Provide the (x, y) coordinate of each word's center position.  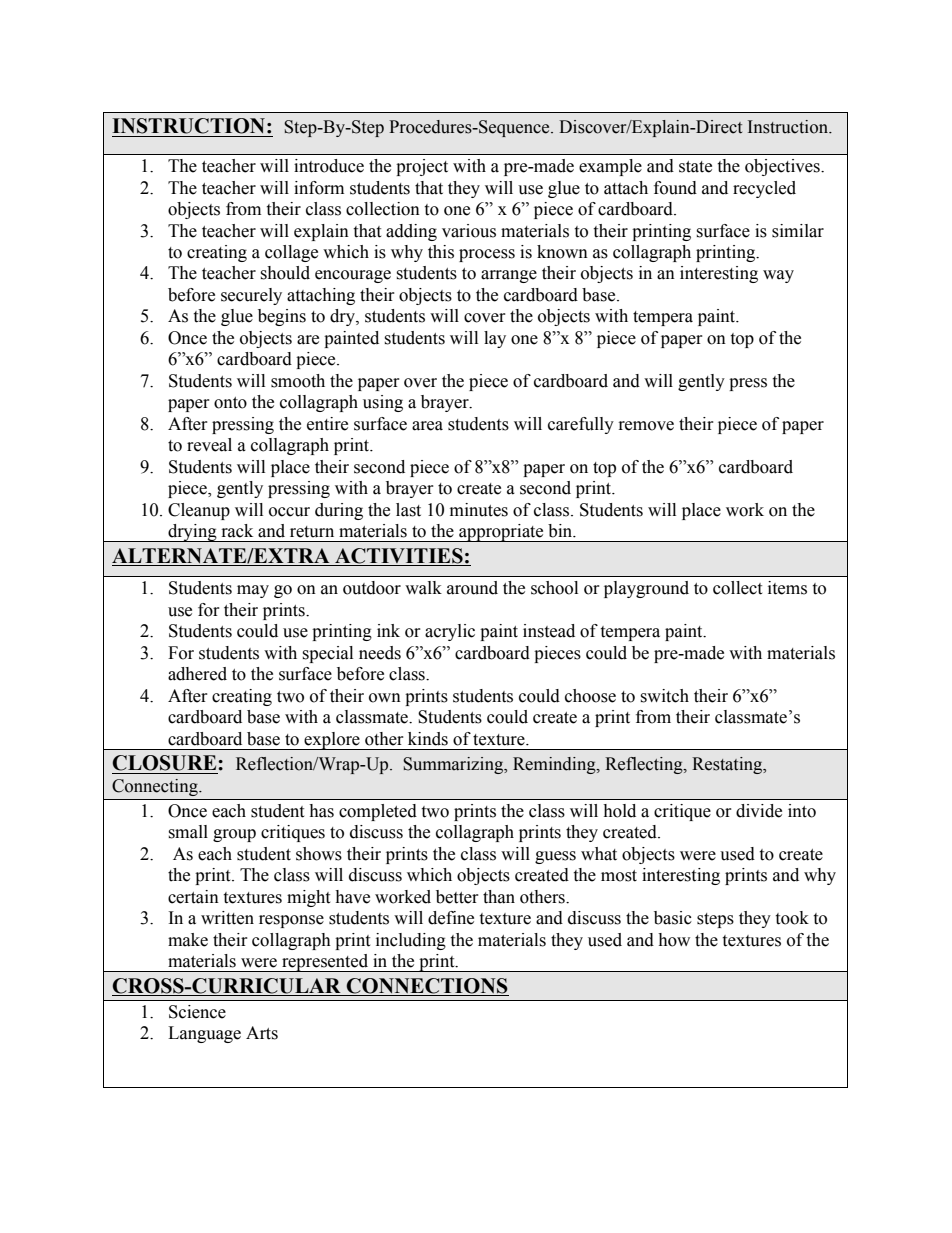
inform (319, 188)
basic (673, 918)
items (787, 588)
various (469, 231)
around (472, 588)
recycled (764, 189)
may (253, 591)
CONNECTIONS (427, 987)
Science (197, 1012)
